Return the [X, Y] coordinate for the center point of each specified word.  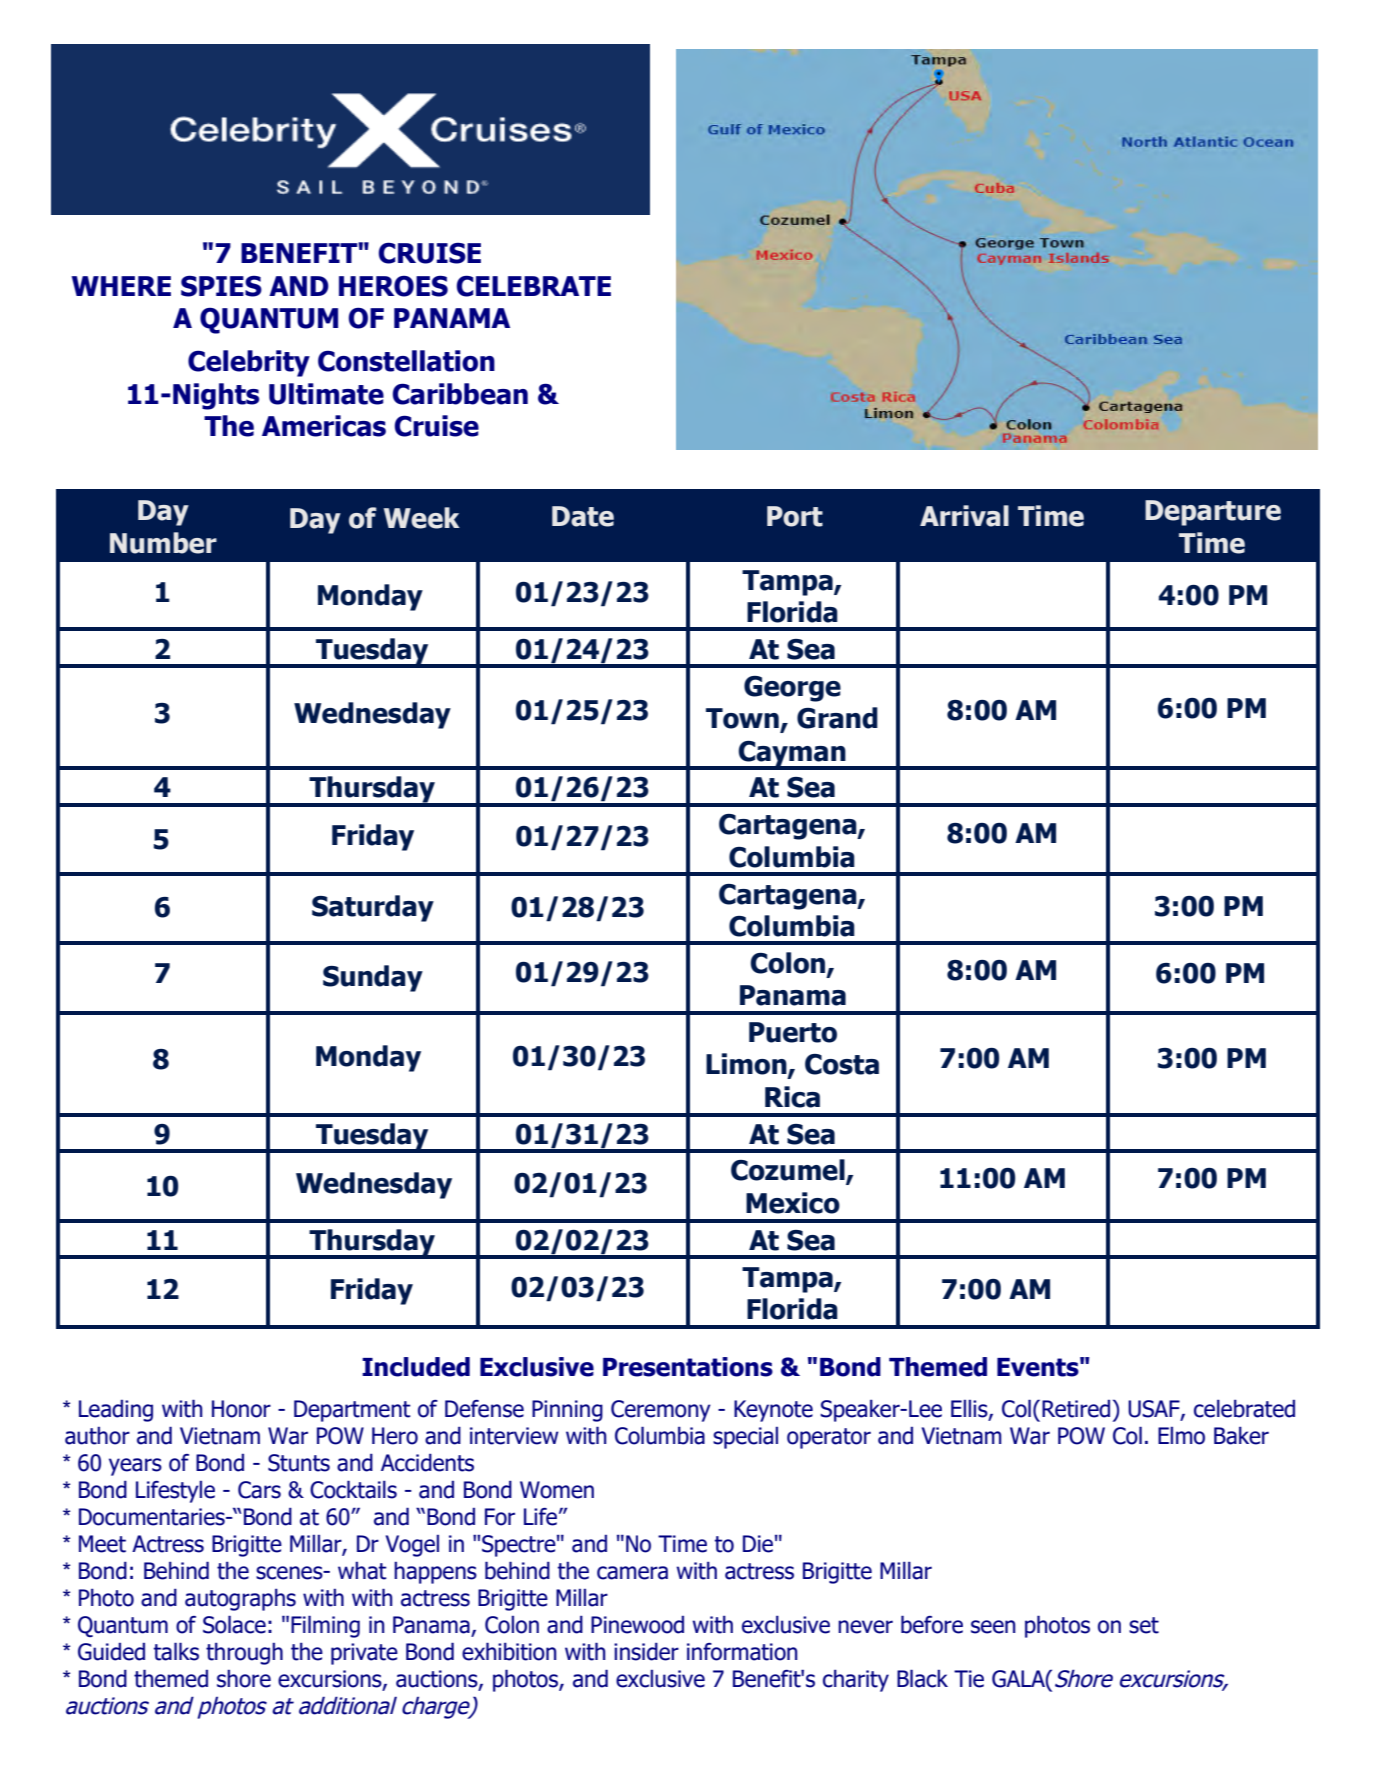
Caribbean [460, 394]
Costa [842, 1064]
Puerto [793, 1032]
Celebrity [249, 363]
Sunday [373, 978]
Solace [234, 1624]
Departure [1213, 513]
